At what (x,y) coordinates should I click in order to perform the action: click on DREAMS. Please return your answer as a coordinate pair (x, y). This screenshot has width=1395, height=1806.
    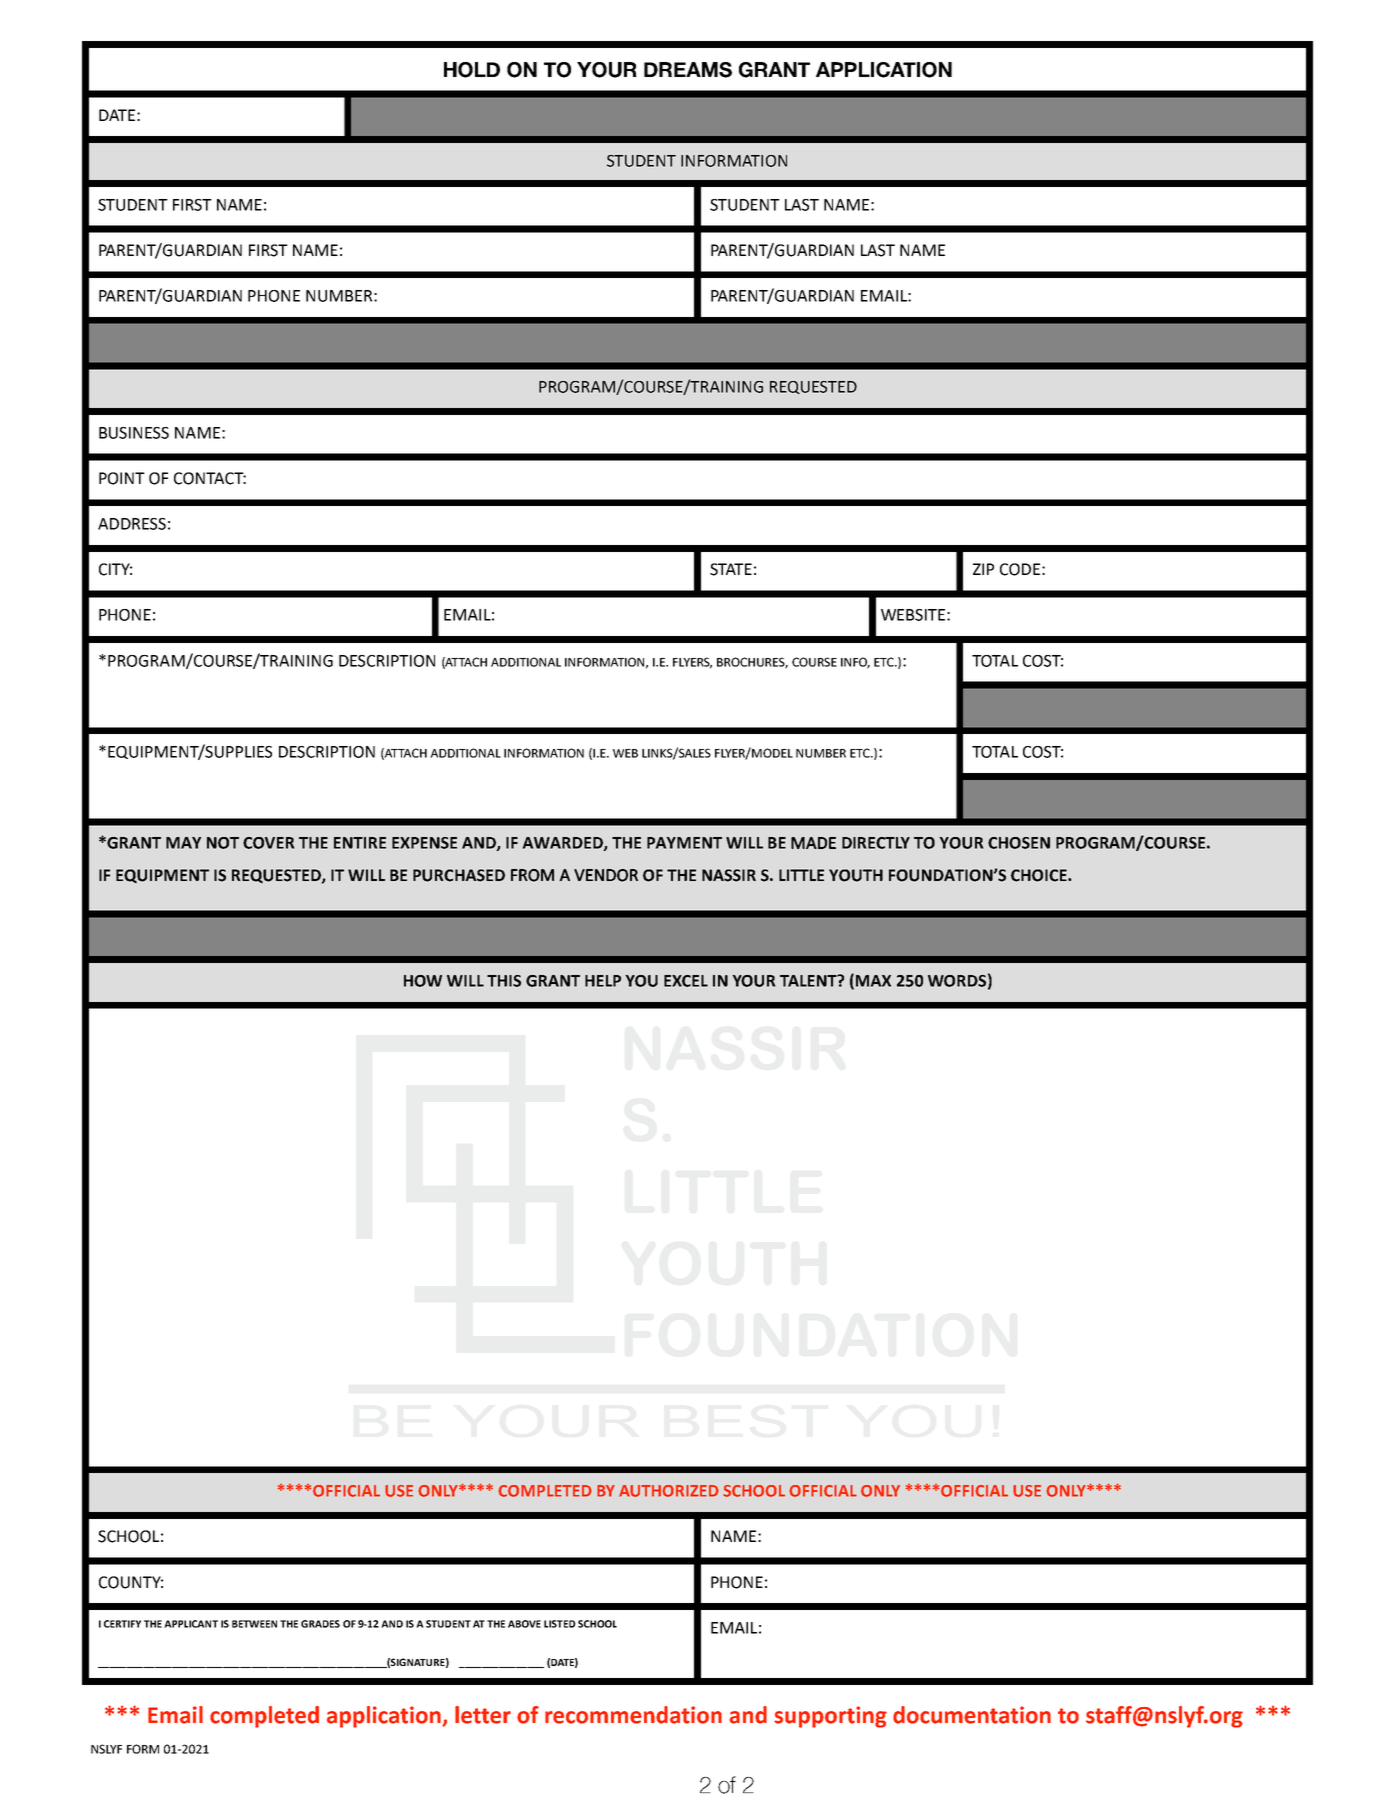
    Looking at the image, I should click on (688, 70).
